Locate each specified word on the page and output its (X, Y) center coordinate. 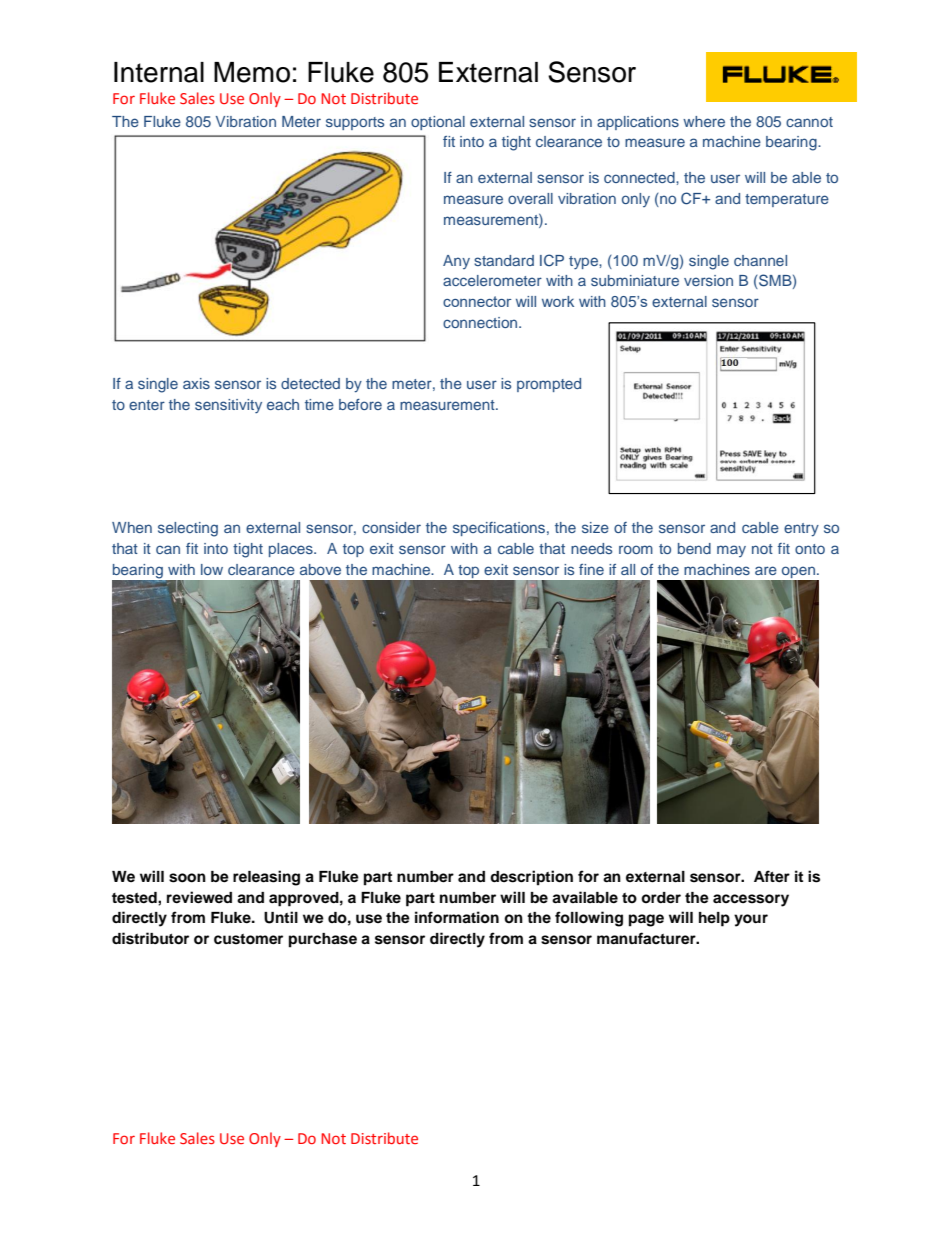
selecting (188, 529)
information (457, 917)
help (714, 919)
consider (391, 527)
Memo (252, 72)
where (704, 121)
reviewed (199, 897)
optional (438, 123)
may (731, 551)
